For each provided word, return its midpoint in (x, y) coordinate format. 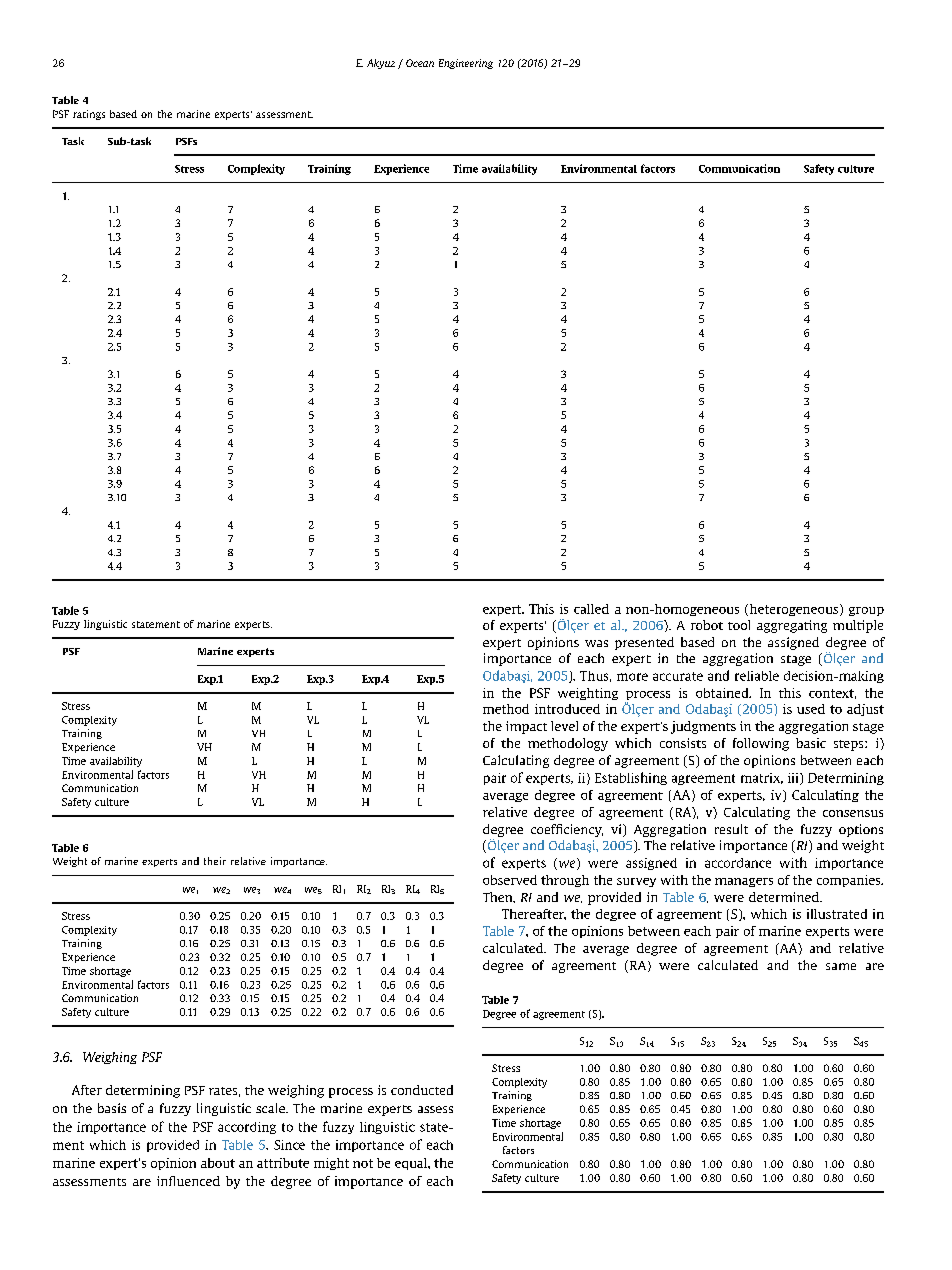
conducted (422, 1090)
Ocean (420, 63)
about (218, 1163)
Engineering (466, 64)
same (841, 966)
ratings (89, 115)
